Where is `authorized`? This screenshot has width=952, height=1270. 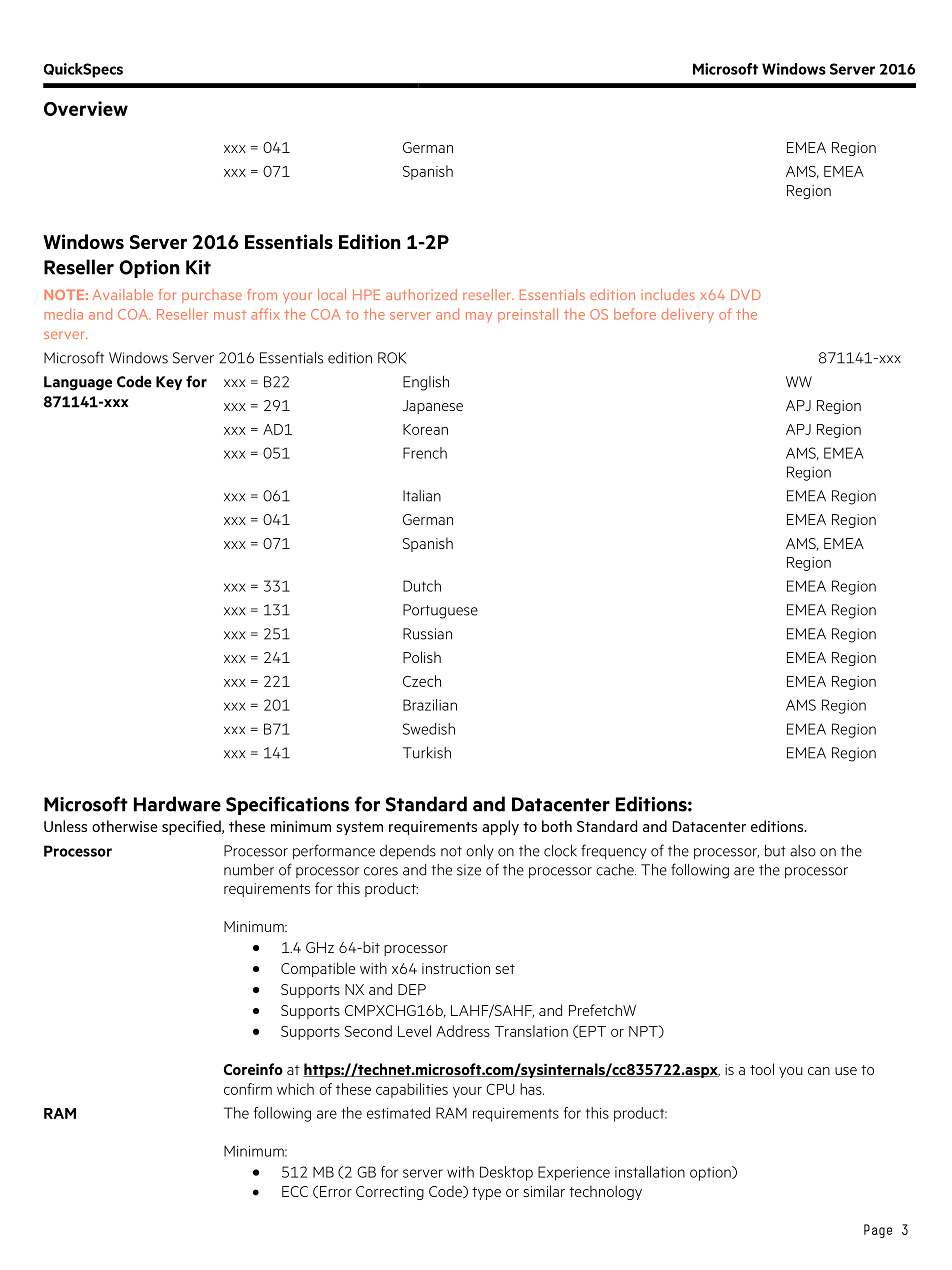
authorized is located at coordinates (421, 294).
